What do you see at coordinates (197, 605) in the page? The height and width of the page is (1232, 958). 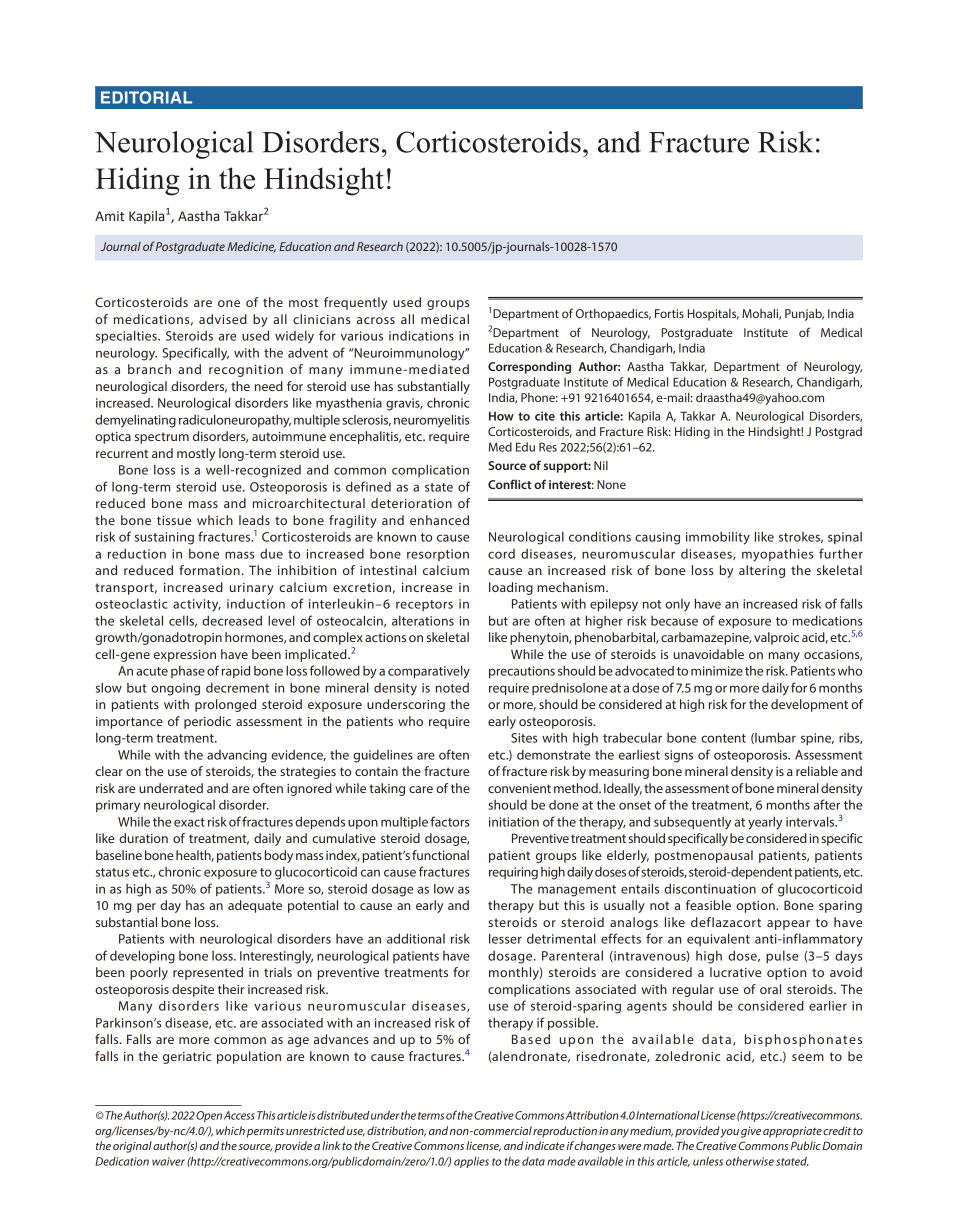 I see `activity` at bounding box center [197, 605].
